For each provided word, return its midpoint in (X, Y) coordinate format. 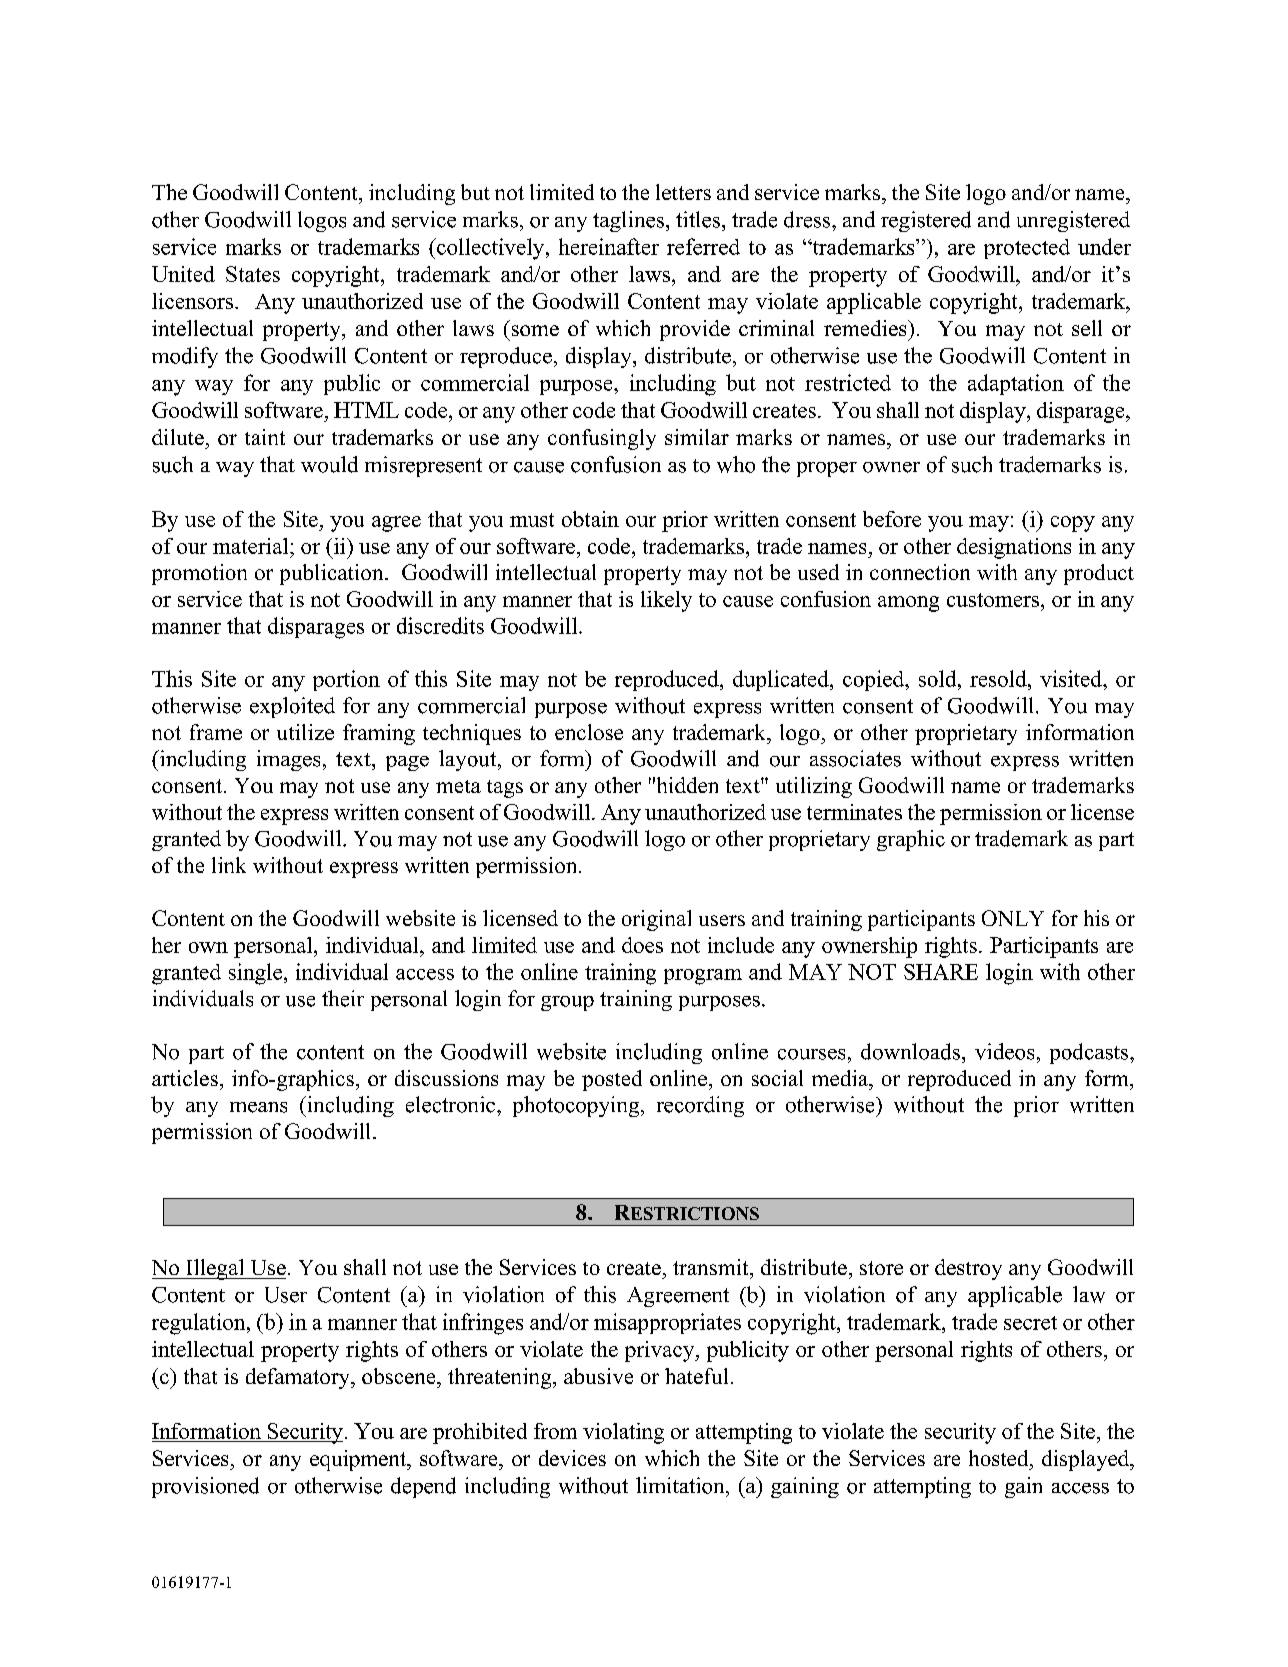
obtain (590, 519)
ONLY (1013, 918)
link (229, 865)
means (258, 1107)
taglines (628, 221)
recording (700, 1106)
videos (1004, 1051)
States (253, 274)
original (656, 920)
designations (1014, 548)
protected (1027, 249)
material (252, 546)
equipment (359, 1460)
